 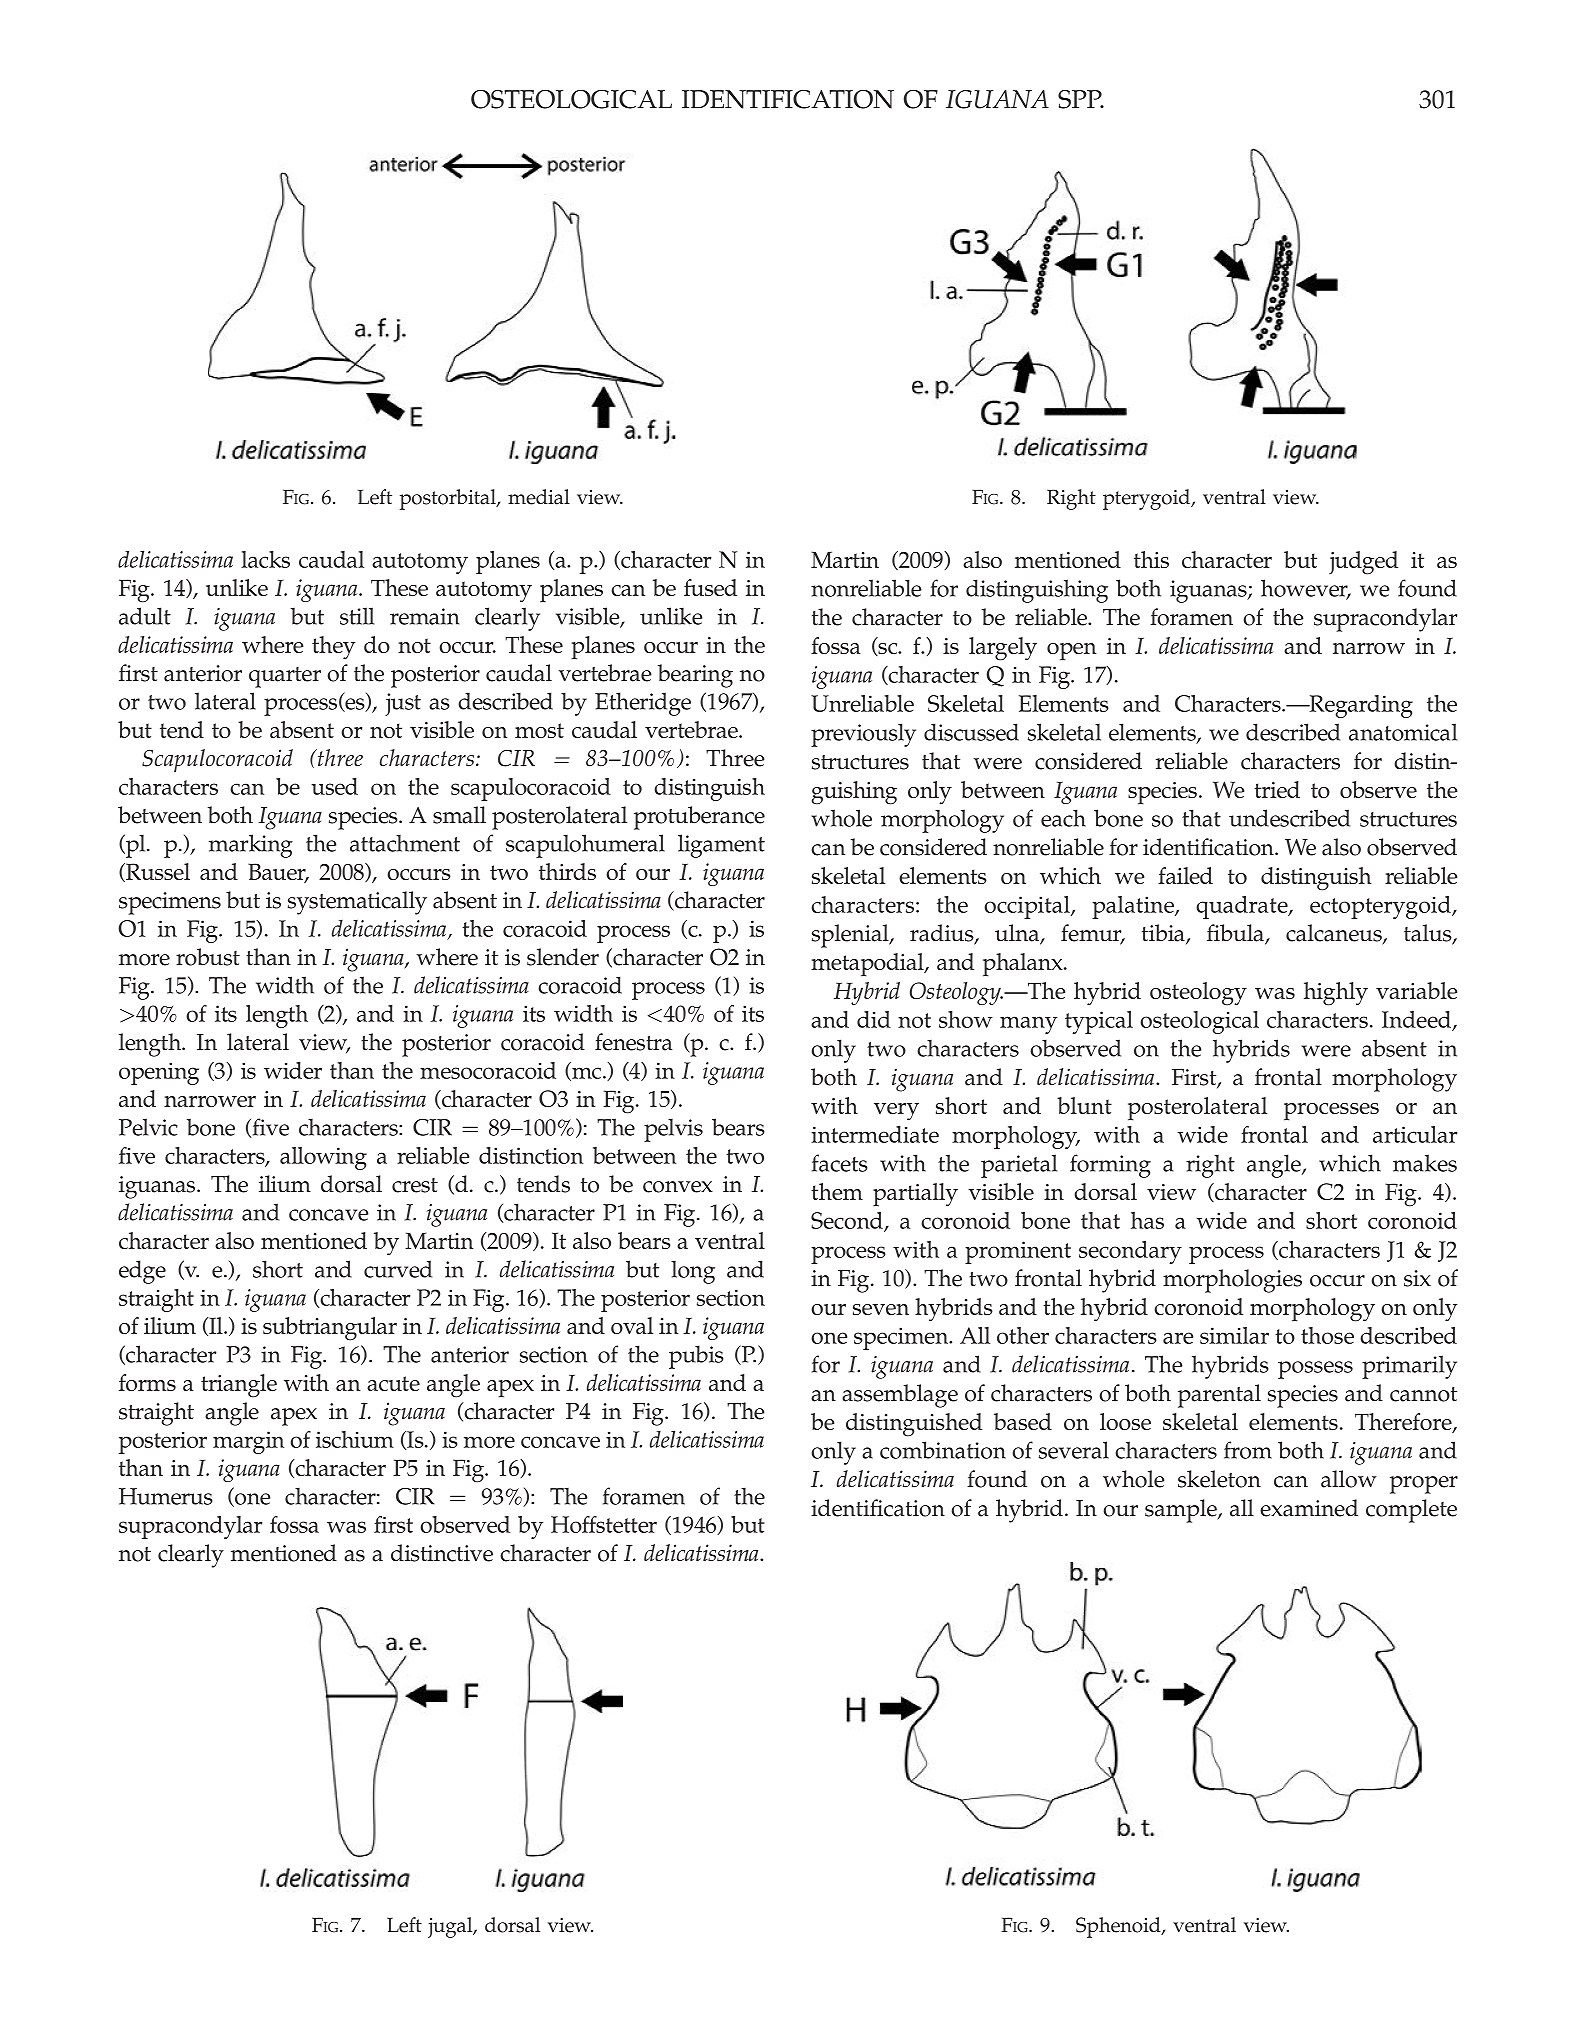 I want to click on robust, so click(x=208, y=957).
